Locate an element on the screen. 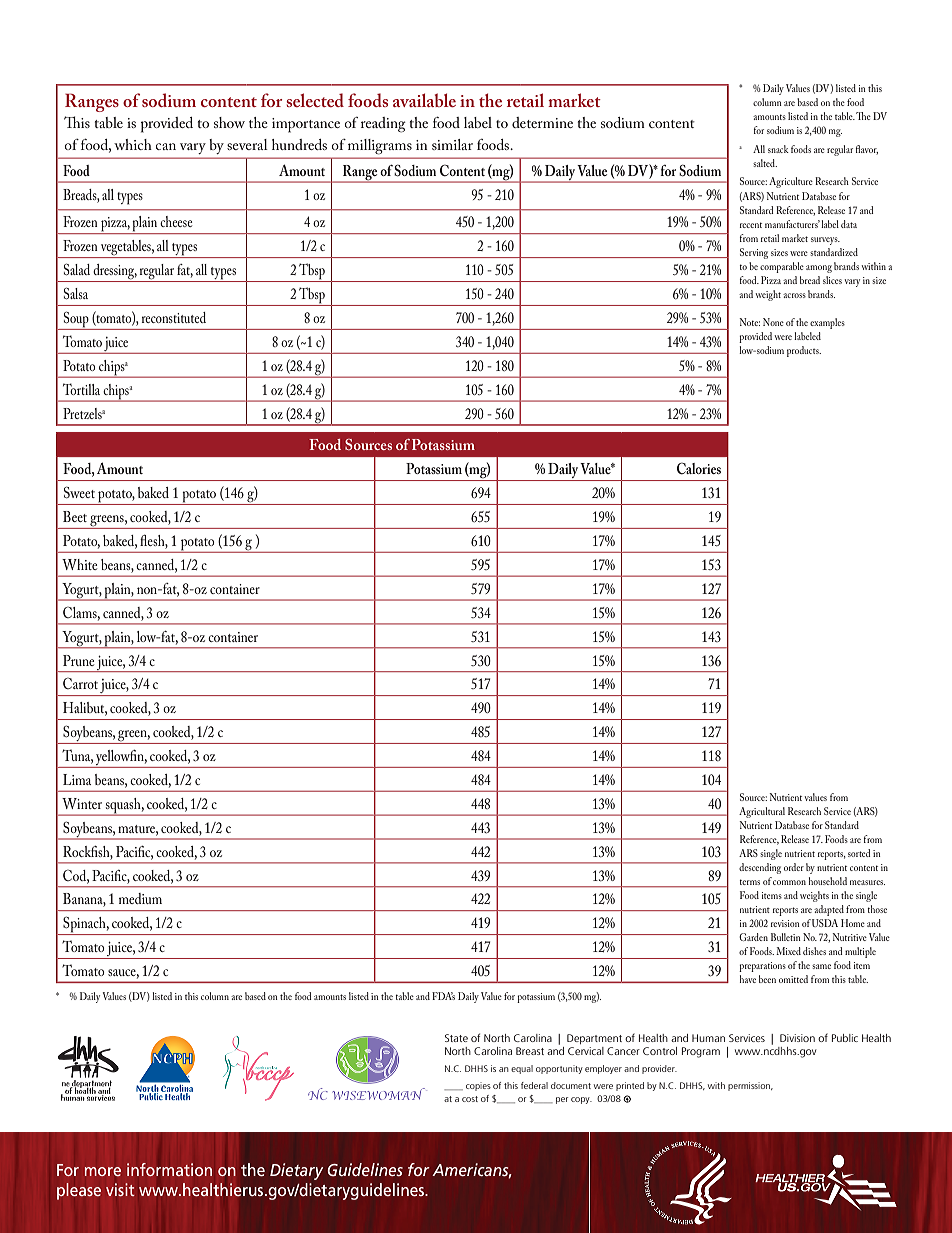 This screenshot has height=1233, width=952. Prune is located at coordinates (78, 660).
